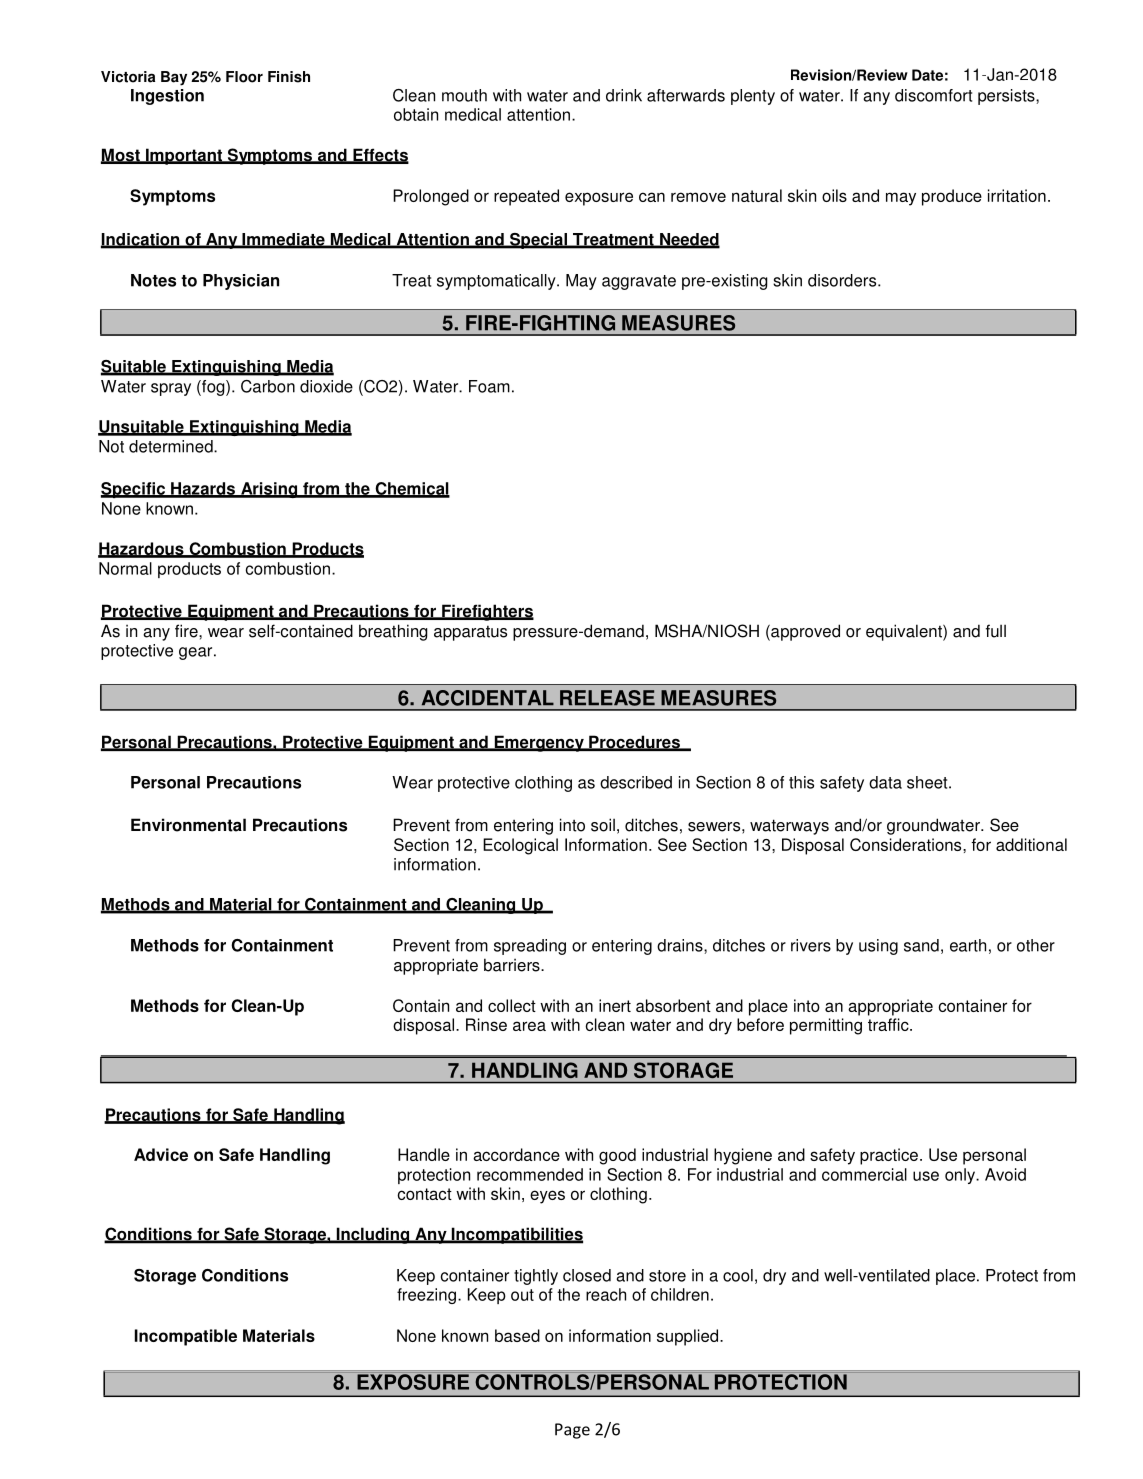 This screenshot has width=1143, height=1479. What do you see at coordinates (921, 945) in the screenshot?
I see `sand` at bounding box center [921, 945].
